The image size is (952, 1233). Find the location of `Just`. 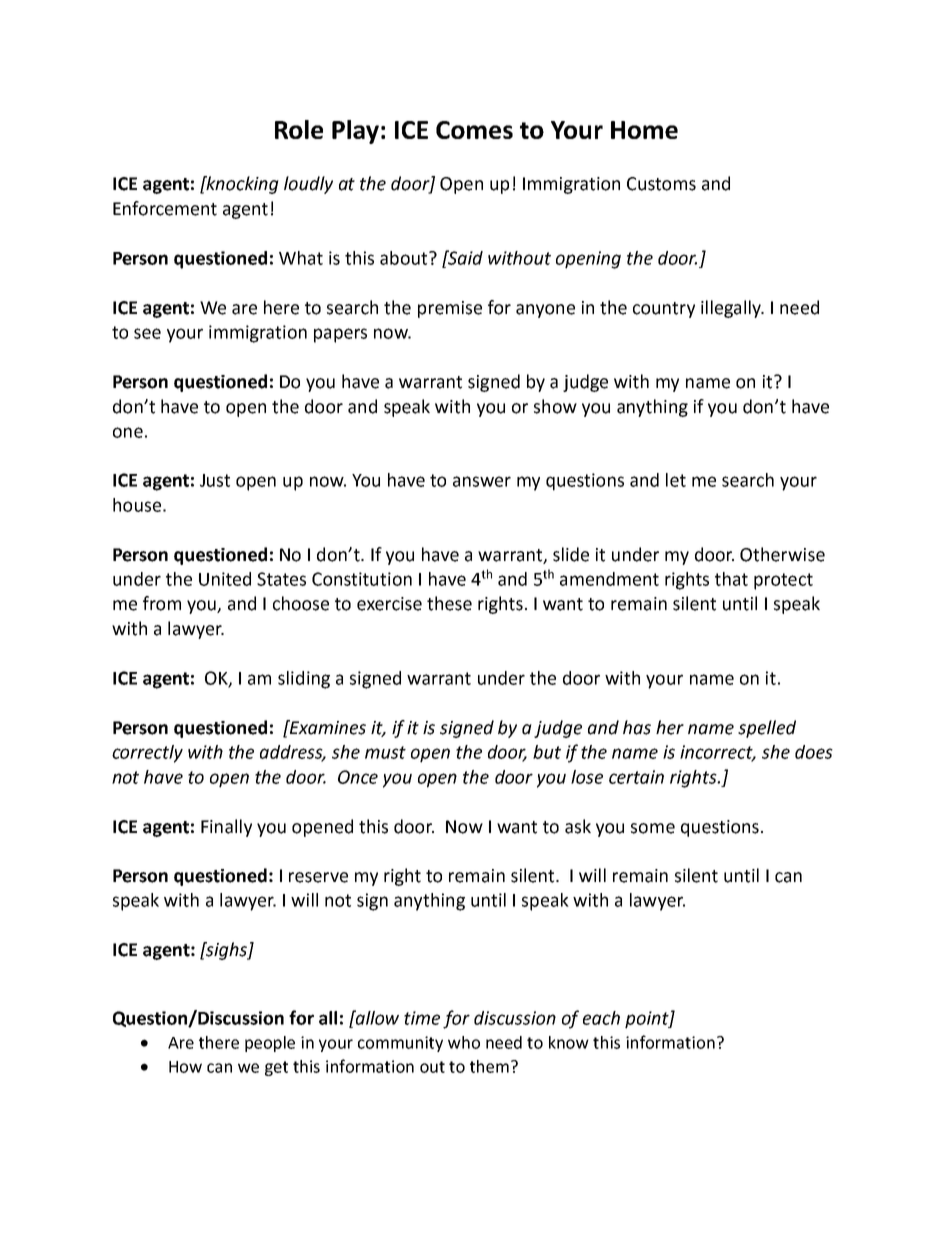

Just is located at coordinates (215, 480).
